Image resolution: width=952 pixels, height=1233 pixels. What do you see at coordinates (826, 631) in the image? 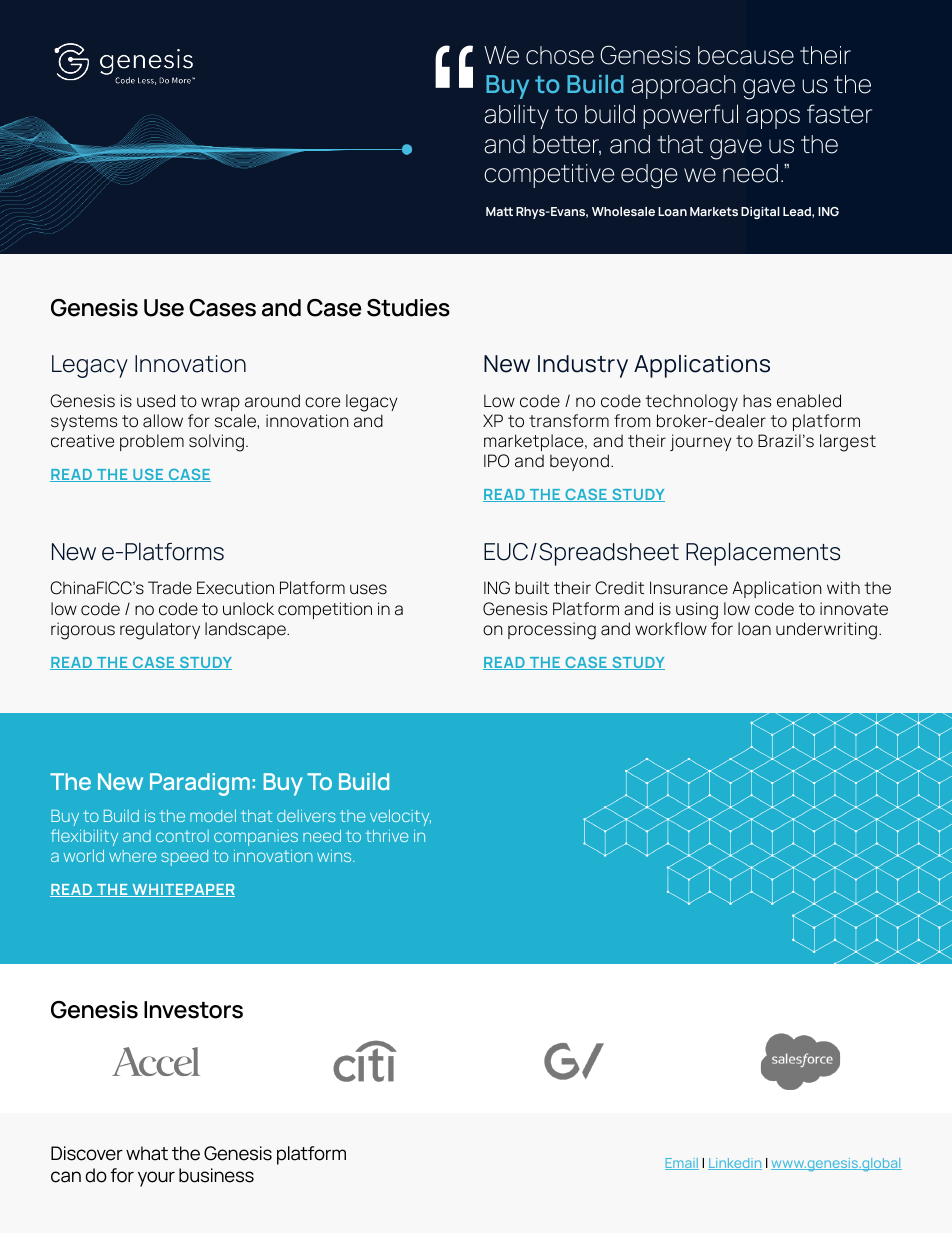
I see `underwriting` at bounding box center [826, 631].
